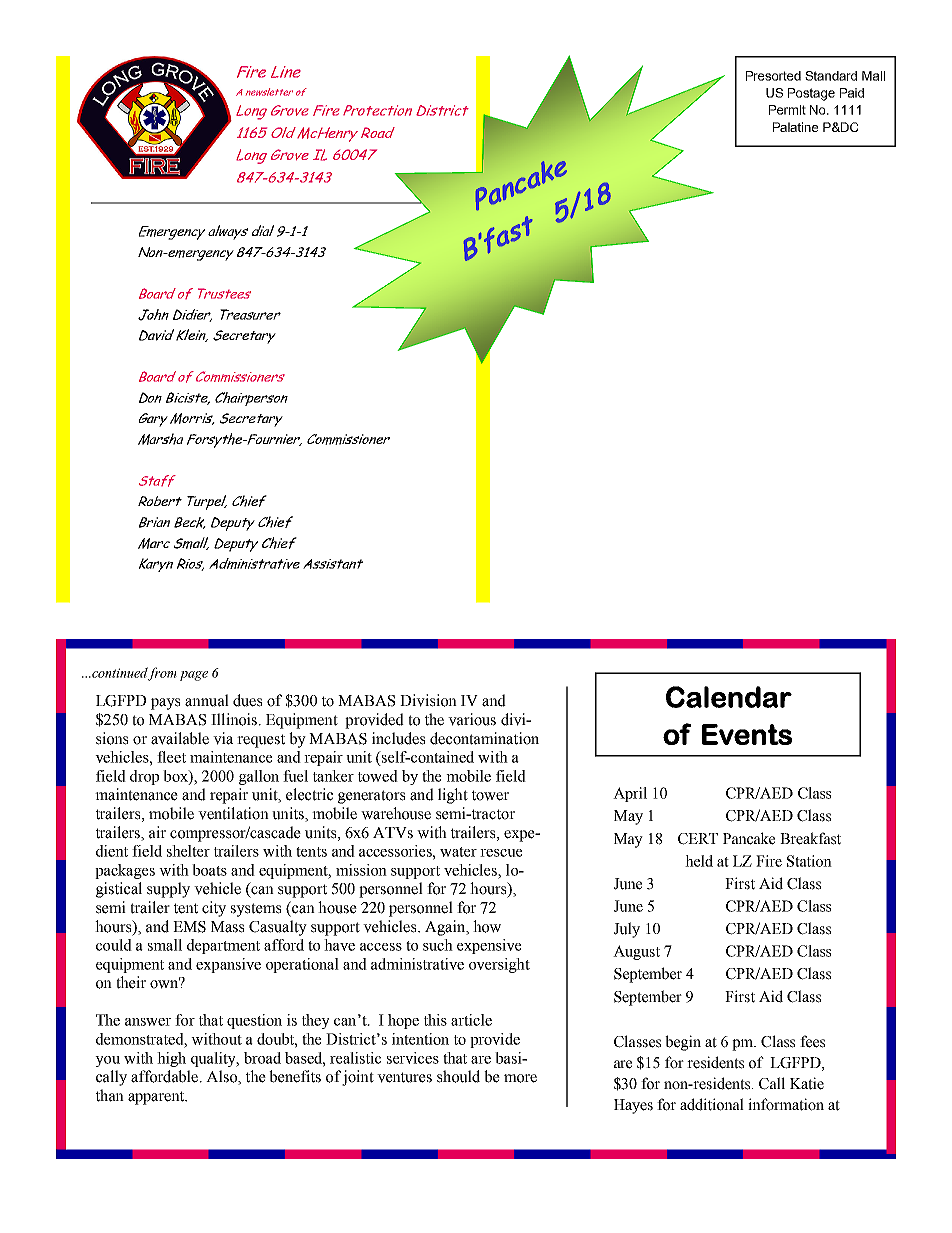  Describe the element at coordinates (811, 94) in the screenshot. I see `Postage` at that location.
